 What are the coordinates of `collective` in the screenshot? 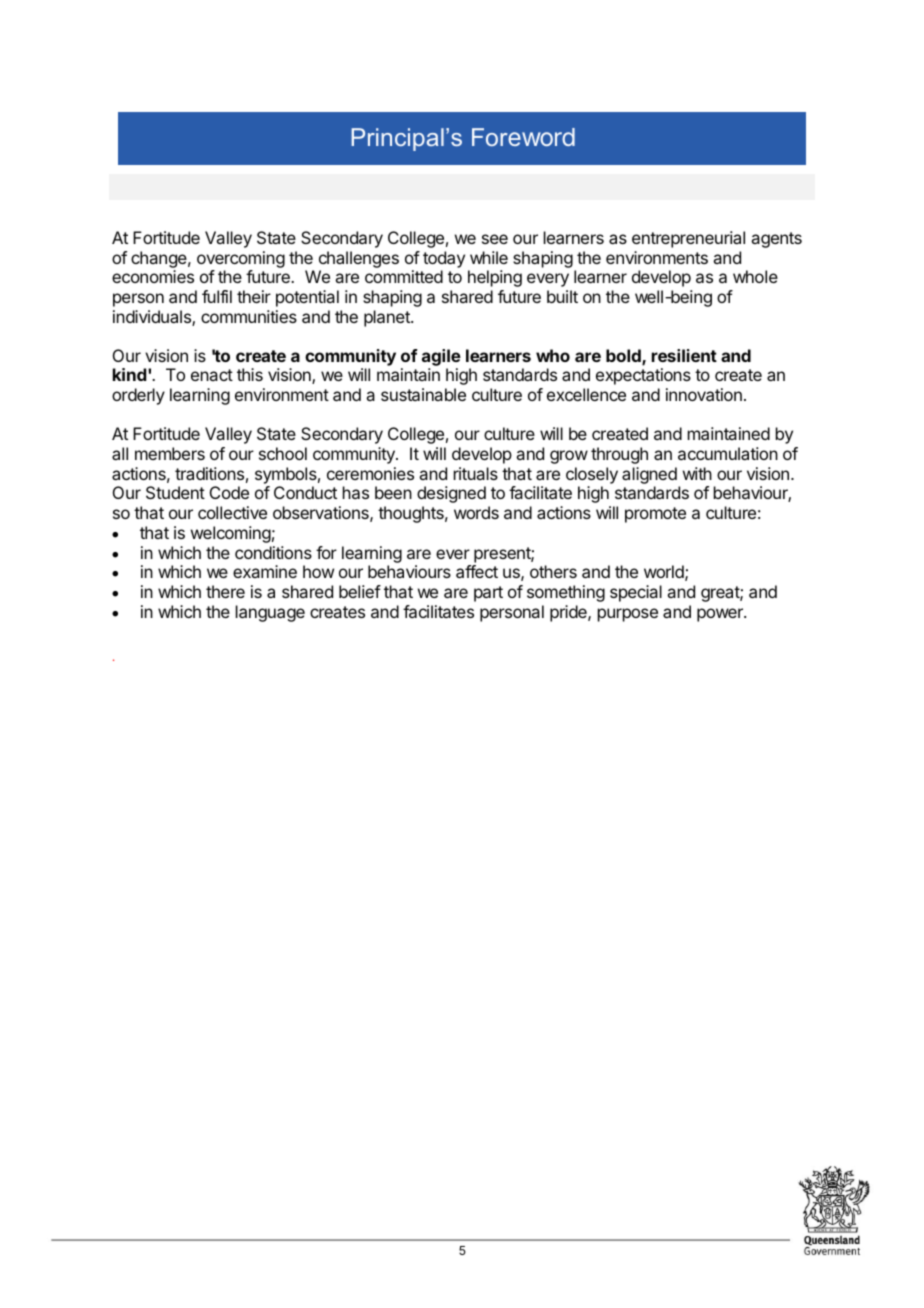 It's located at (232, 512).
